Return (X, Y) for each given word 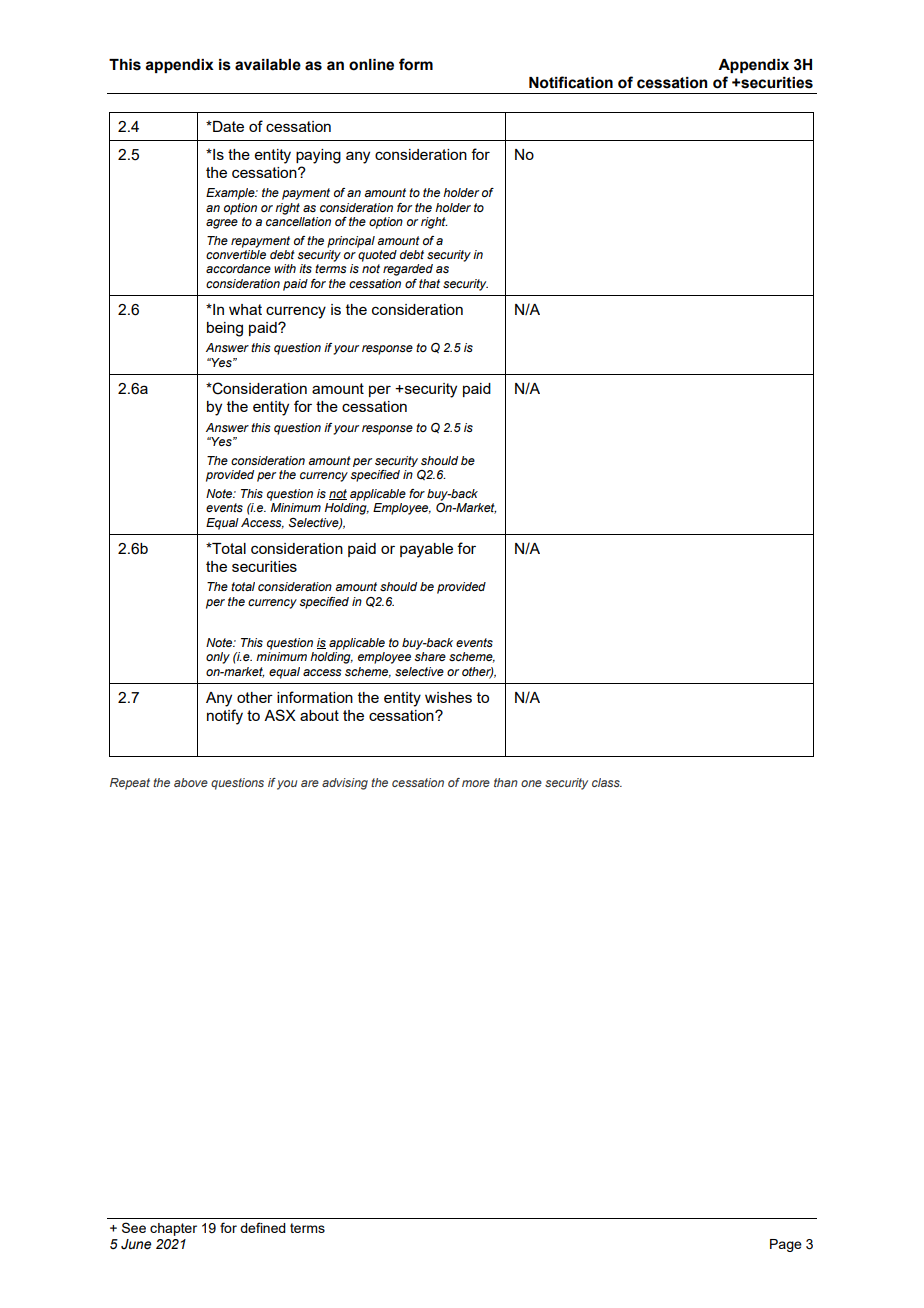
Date (227, 126)
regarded (408, 270)
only (218, 658)
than (506, 782)
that (429, 283)
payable (426, 550)
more (476, 783)
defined (263, 1227)
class (607, 782)
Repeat (130, 784)
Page (786, 1245)
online (371, 65)
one (531, 783)
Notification (571, 82)
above (191, 782)
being (225, 329)
